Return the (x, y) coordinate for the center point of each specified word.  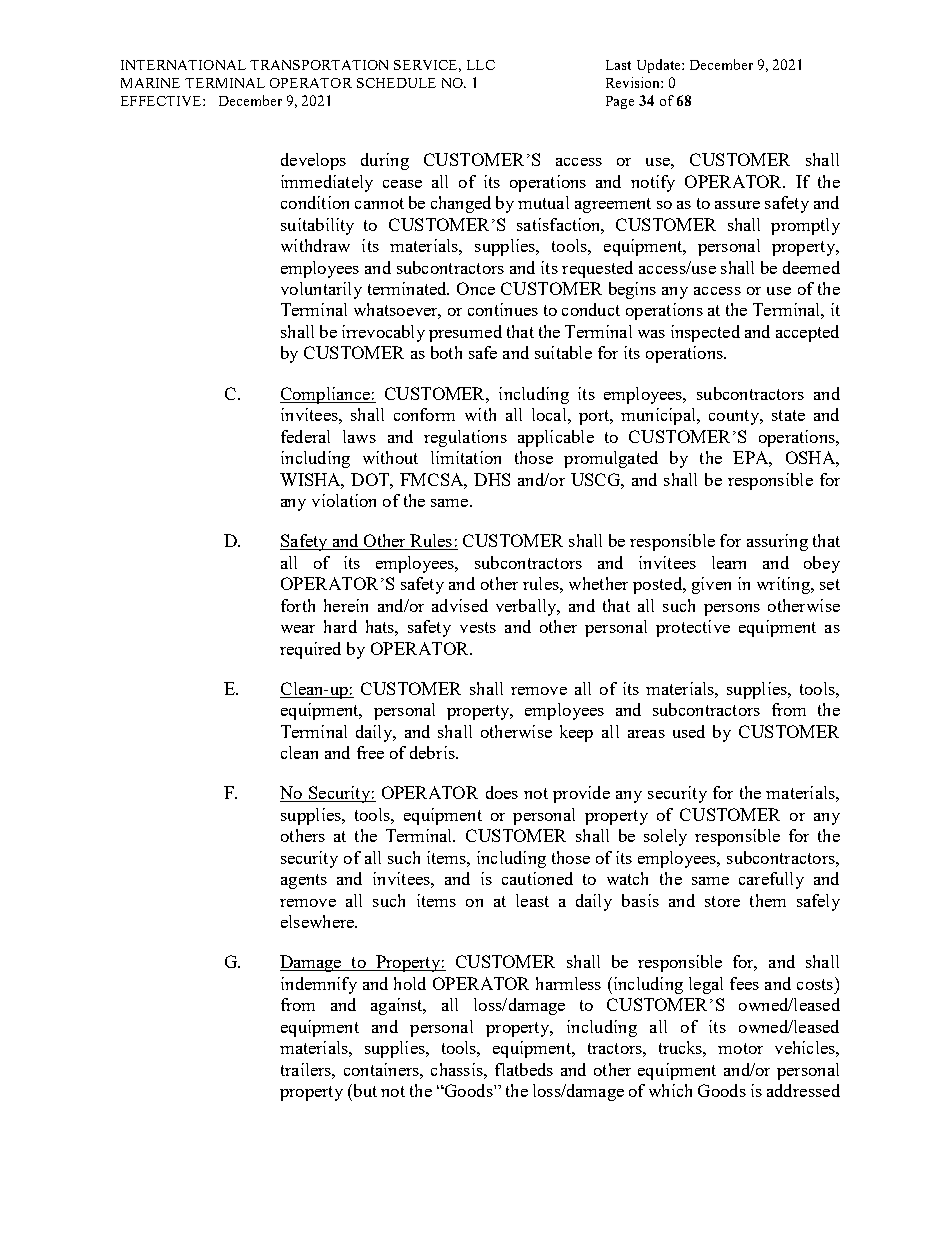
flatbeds (524, 1069)
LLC (481, 65)
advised (460, 605)
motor (740, 1048)
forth (298, 605)
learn (729, 562)
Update (660, 66)
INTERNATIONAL (183, 65)
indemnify (319, 985)
